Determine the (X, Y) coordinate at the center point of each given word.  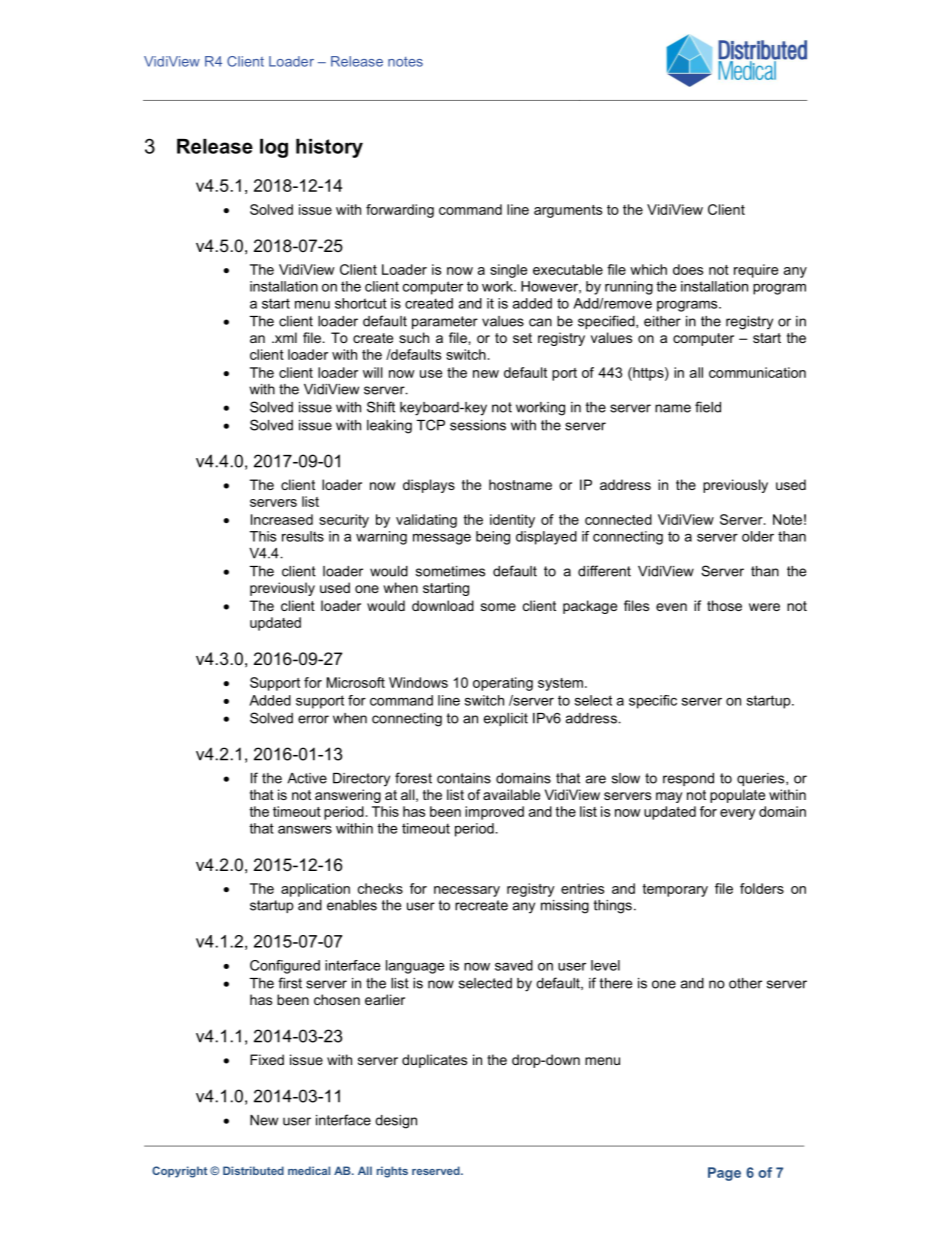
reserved (437, 1170)
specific (653, 702)
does (688, 269)
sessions (478, 425)
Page (724, 1174)
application (315, 890)
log (274, 148)
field (708, 407)
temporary (675, 890)
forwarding (400, 211)
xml (284, 337)
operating (503, 684)
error (313, 719)
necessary (467, 891)
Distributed (253, 1170)
